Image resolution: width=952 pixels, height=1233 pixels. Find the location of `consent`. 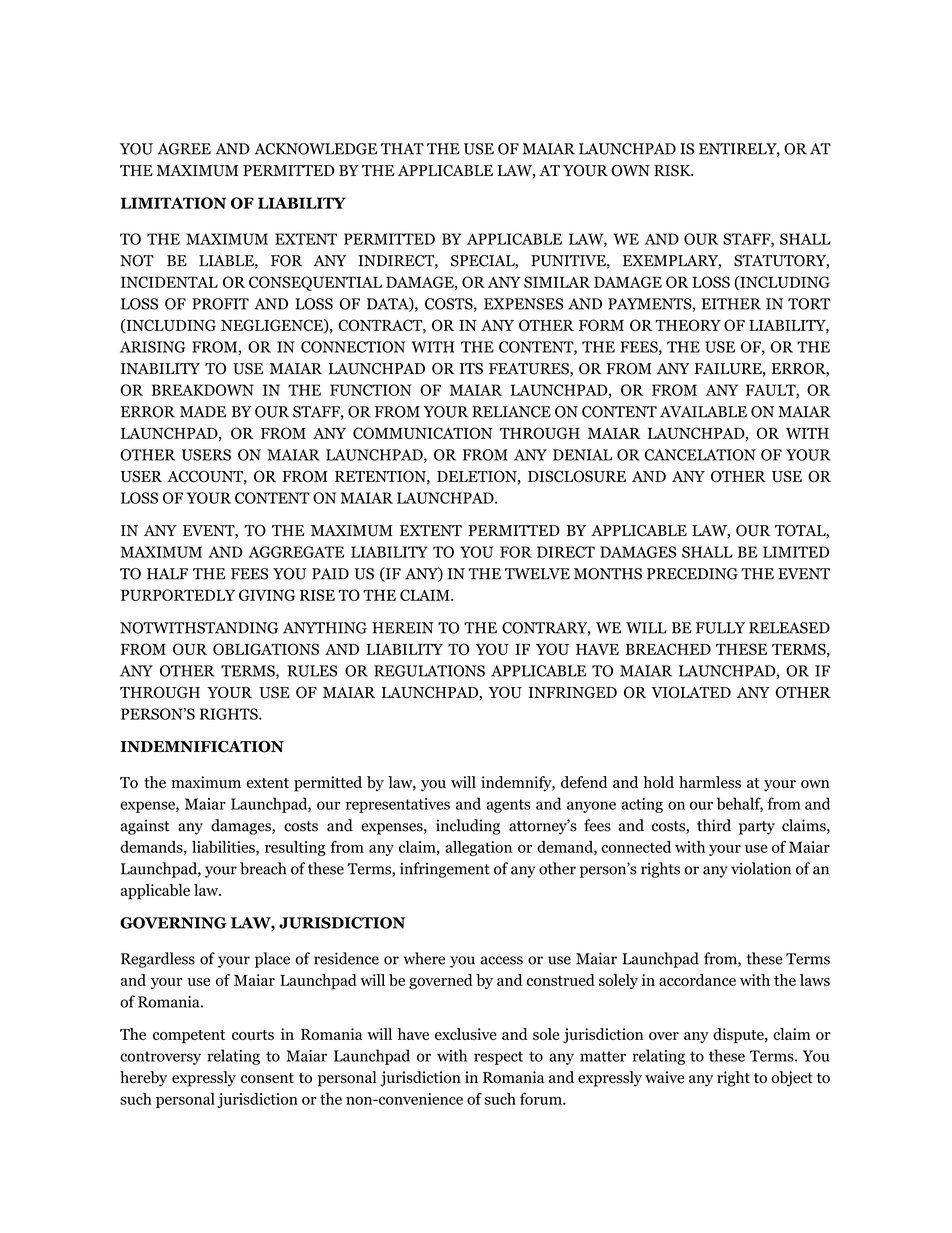

consent is located at coordinates (267, 1078).
